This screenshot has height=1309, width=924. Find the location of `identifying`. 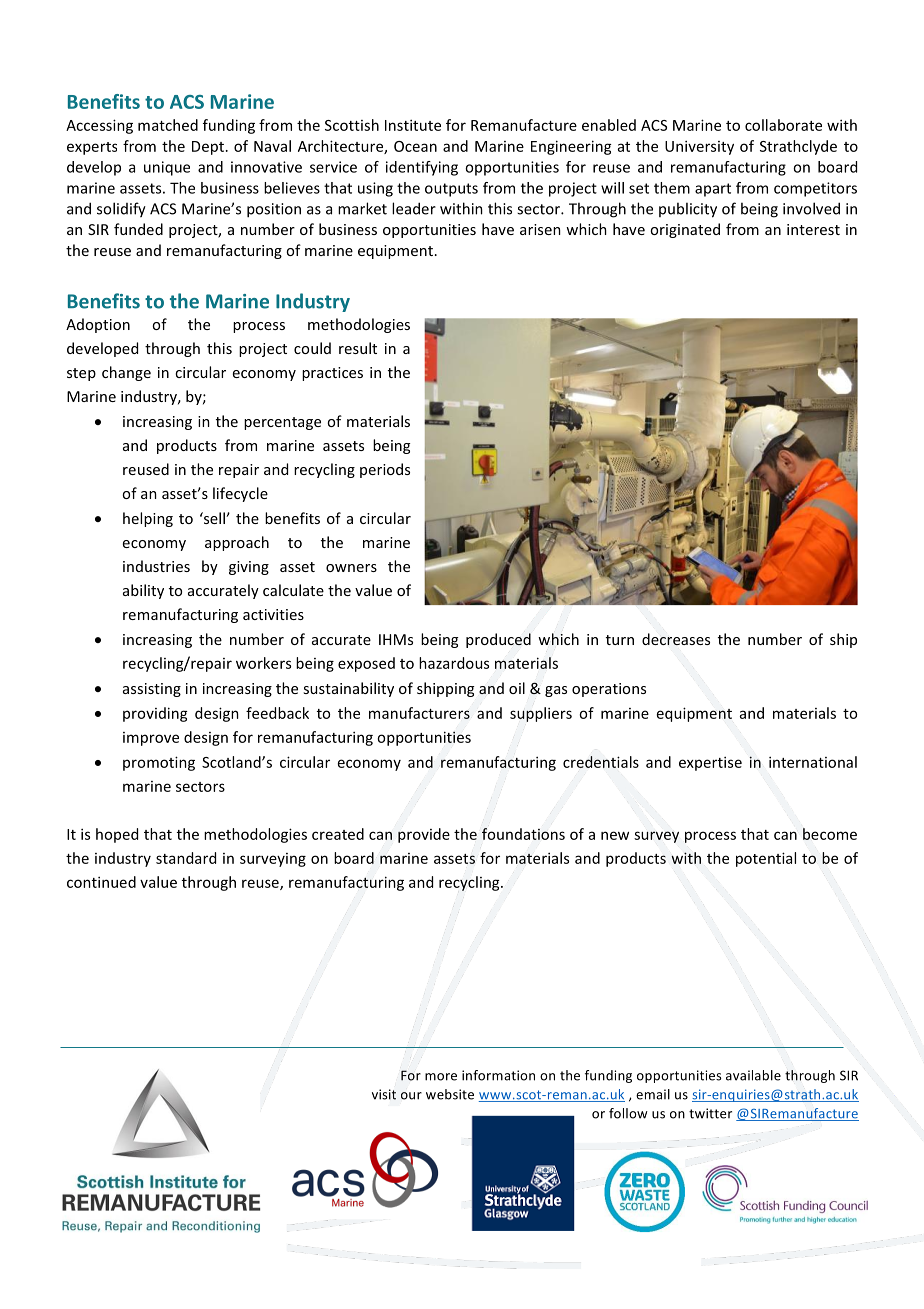

identifying is located at coordinates (422, 168).
